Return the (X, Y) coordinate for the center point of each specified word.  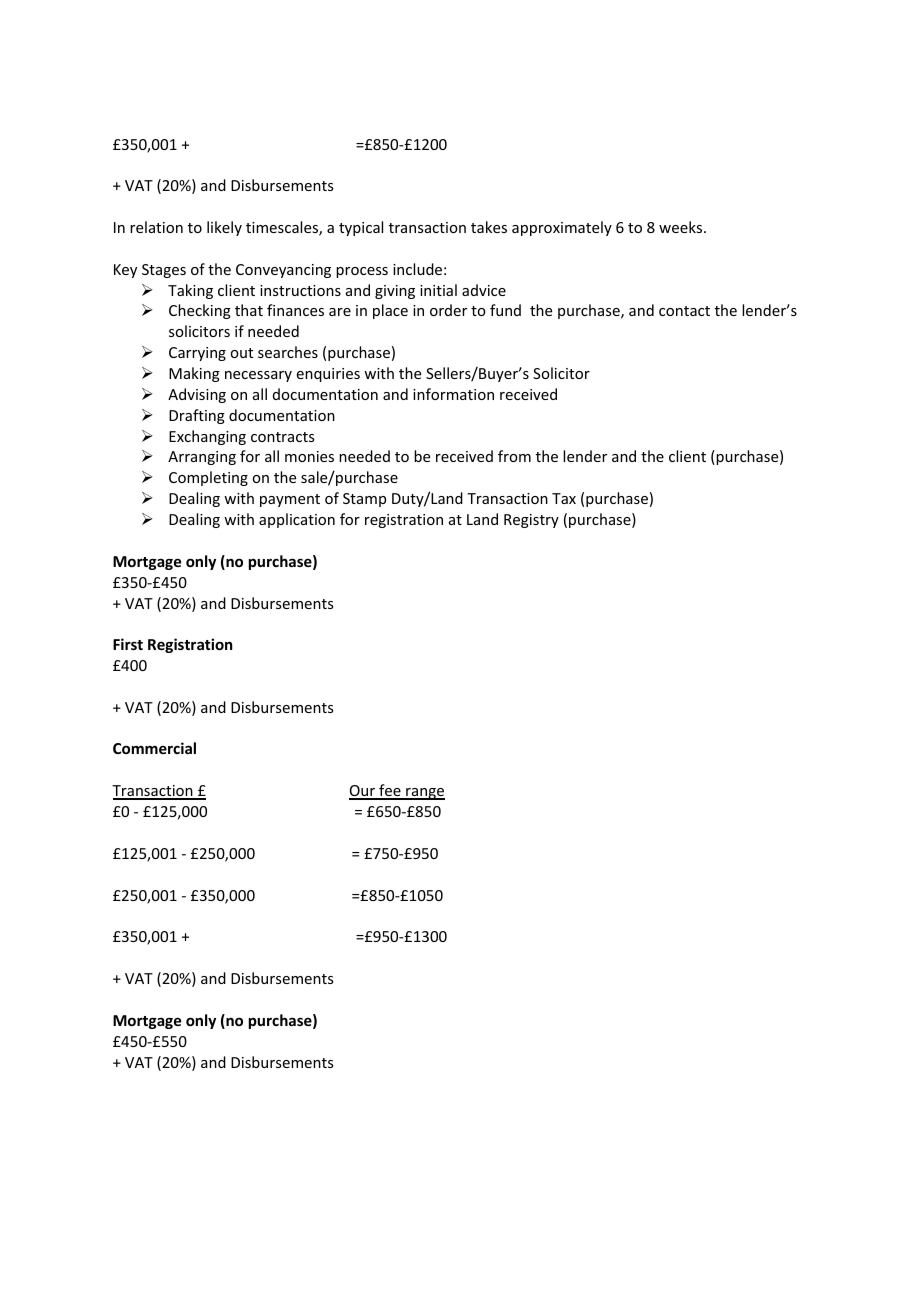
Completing (208, 478)
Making (194, 374)
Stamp (364, 500)
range (424, 794)
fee (390, 791)
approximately (562, 228)
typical (361, 228)
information (453, 394)
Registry (531, 521)
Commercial (154, 748)
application (297, 520)
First (128, 644)
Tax (564, 498)
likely (224, 228)
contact (684, 311)
